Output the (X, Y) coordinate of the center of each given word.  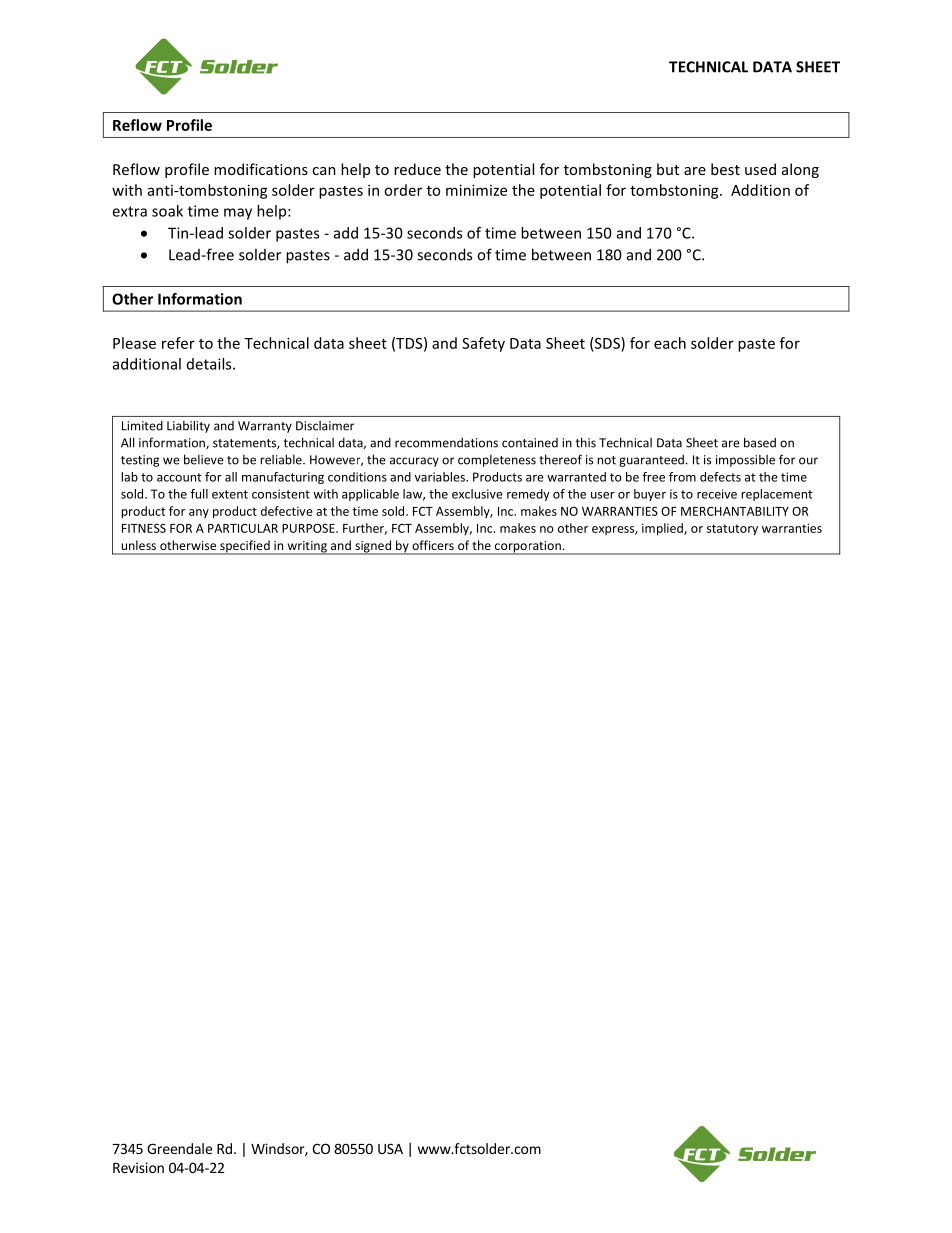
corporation (527, 548)
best (725, 169)
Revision (138, 1167)
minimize (476, 190)
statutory (732, 530)
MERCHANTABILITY (735, 511)
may (238, 214)
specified (245, 547)
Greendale (179, 1148)
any (199, 513)
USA (390, 1148)
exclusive (477, 494)
